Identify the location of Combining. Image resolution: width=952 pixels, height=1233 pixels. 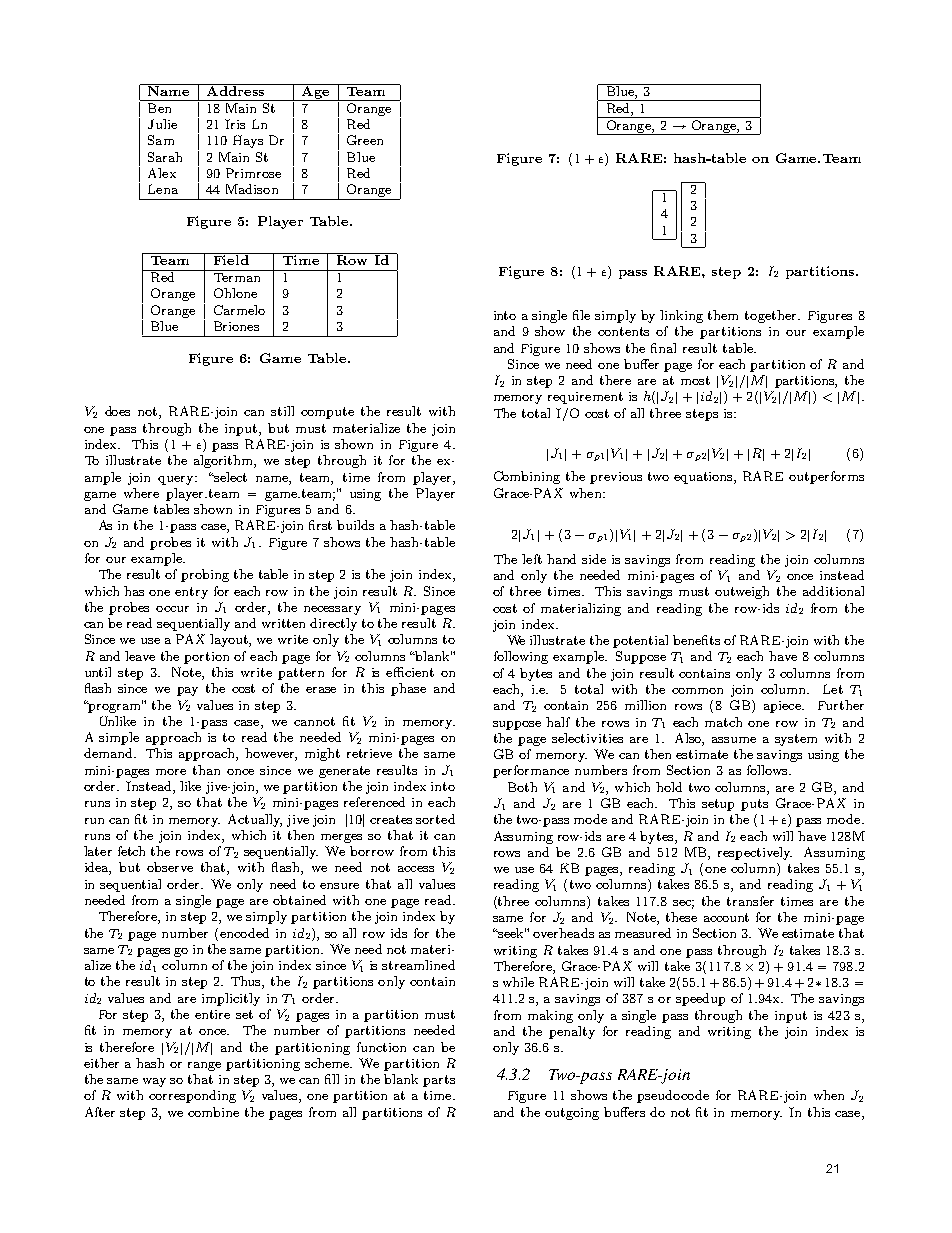
(527, 477).
